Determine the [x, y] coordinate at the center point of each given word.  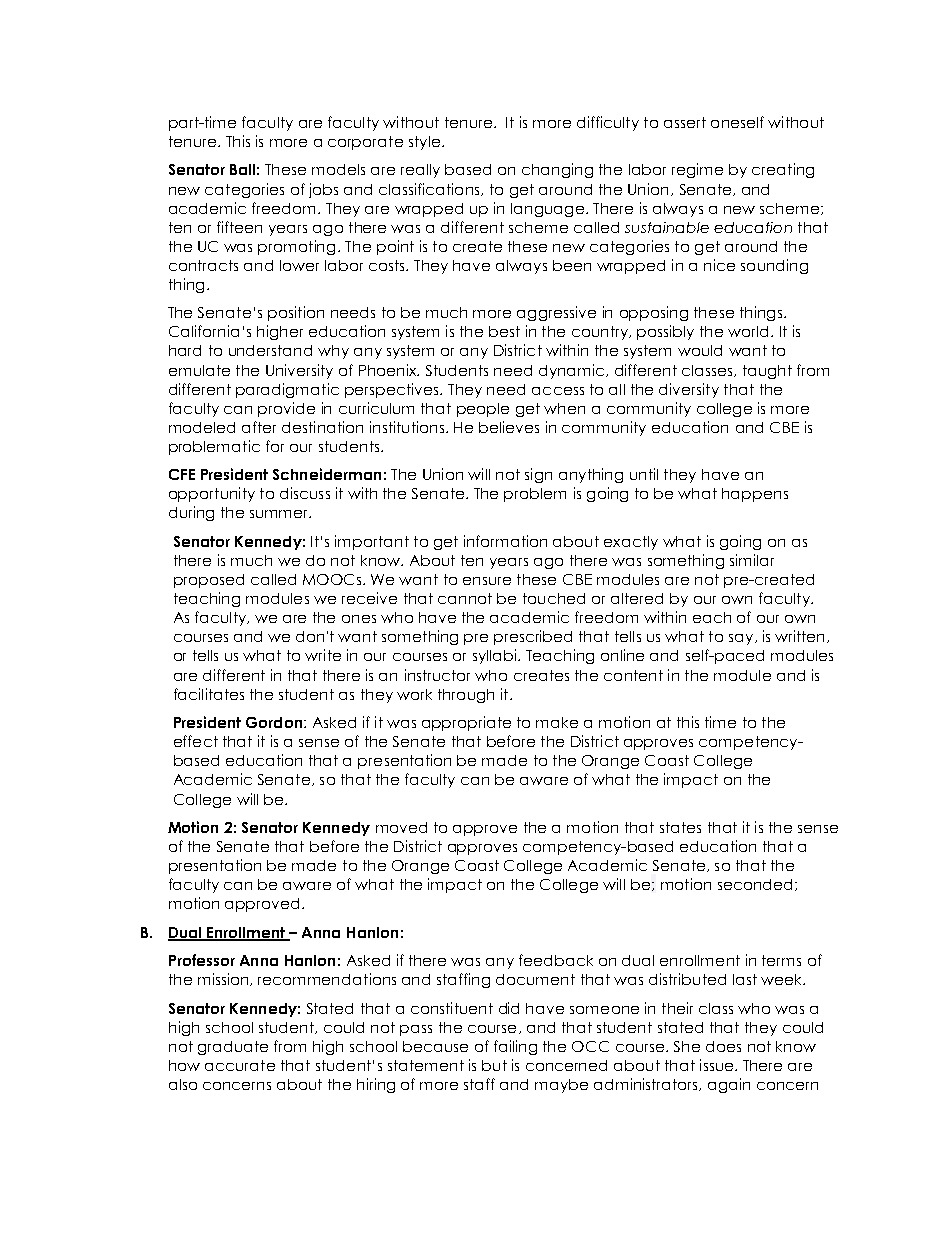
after [259, 427]
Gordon [274, 722]
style [426, 143]
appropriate [466, 723]
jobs [323, 190]
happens [755, 495]
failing [515, 1047]
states [680, 827]
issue [718, 1065]
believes [509, 427]
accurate [240, 1065]
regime [697, 170]
